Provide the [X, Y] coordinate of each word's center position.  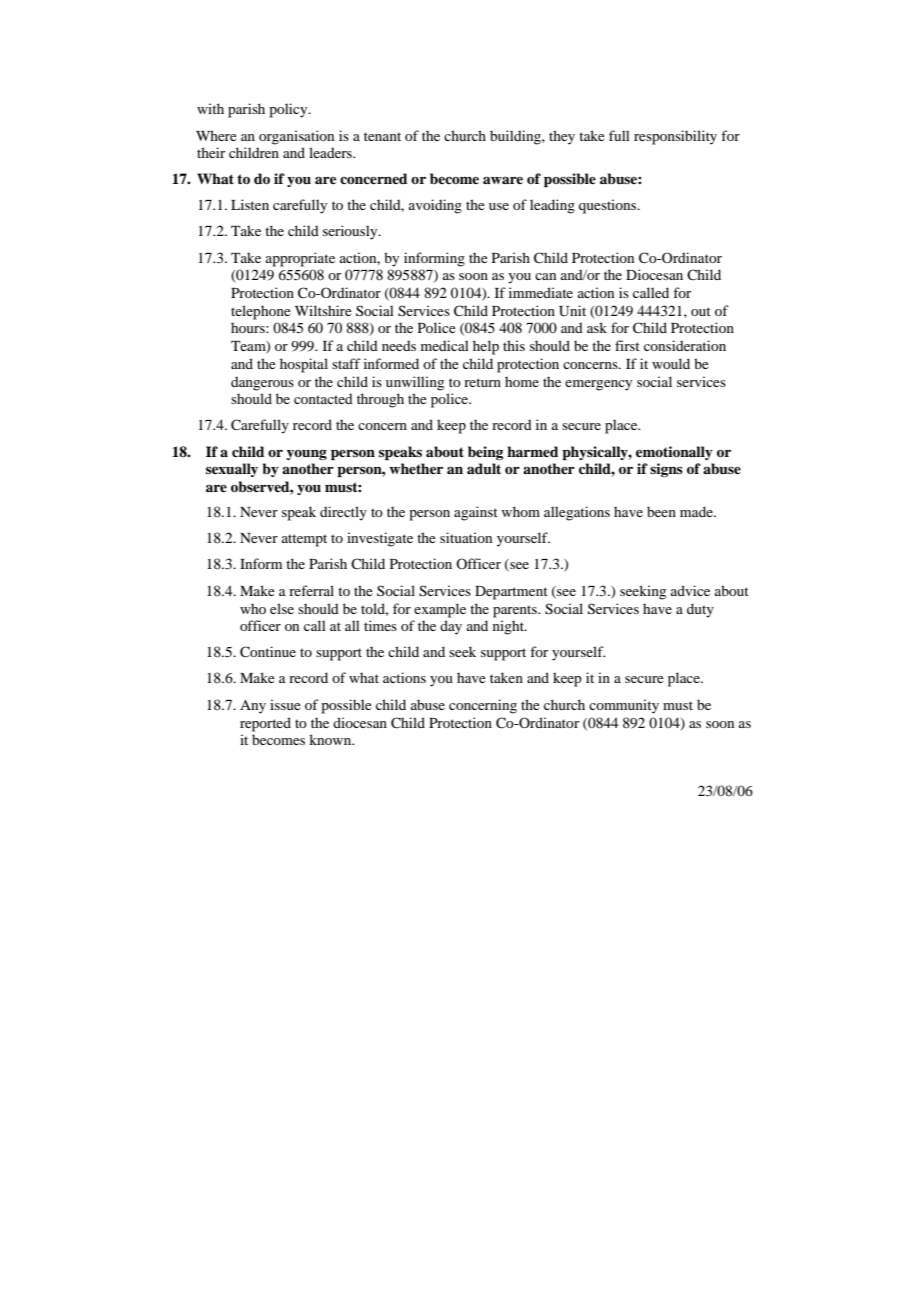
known [331, 739]
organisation [296, 137]
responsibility [675, 137]
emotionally [674, 453]
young [307, 454]
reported [265, 724]
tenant [382, 136]
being [485, 453]
